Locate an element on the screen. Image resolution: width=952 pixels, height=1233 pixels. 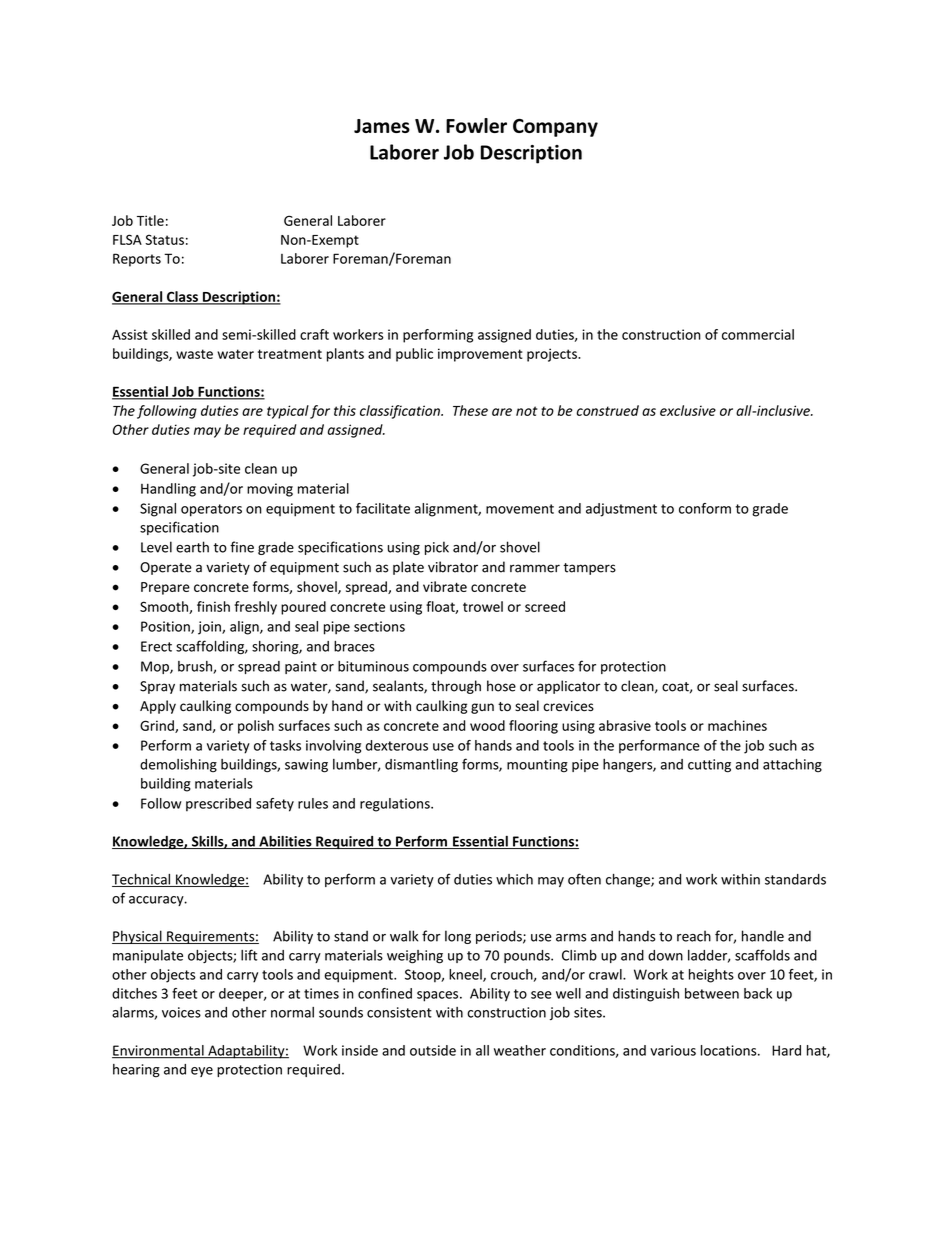
Company is located at coordinates (555, 128).
